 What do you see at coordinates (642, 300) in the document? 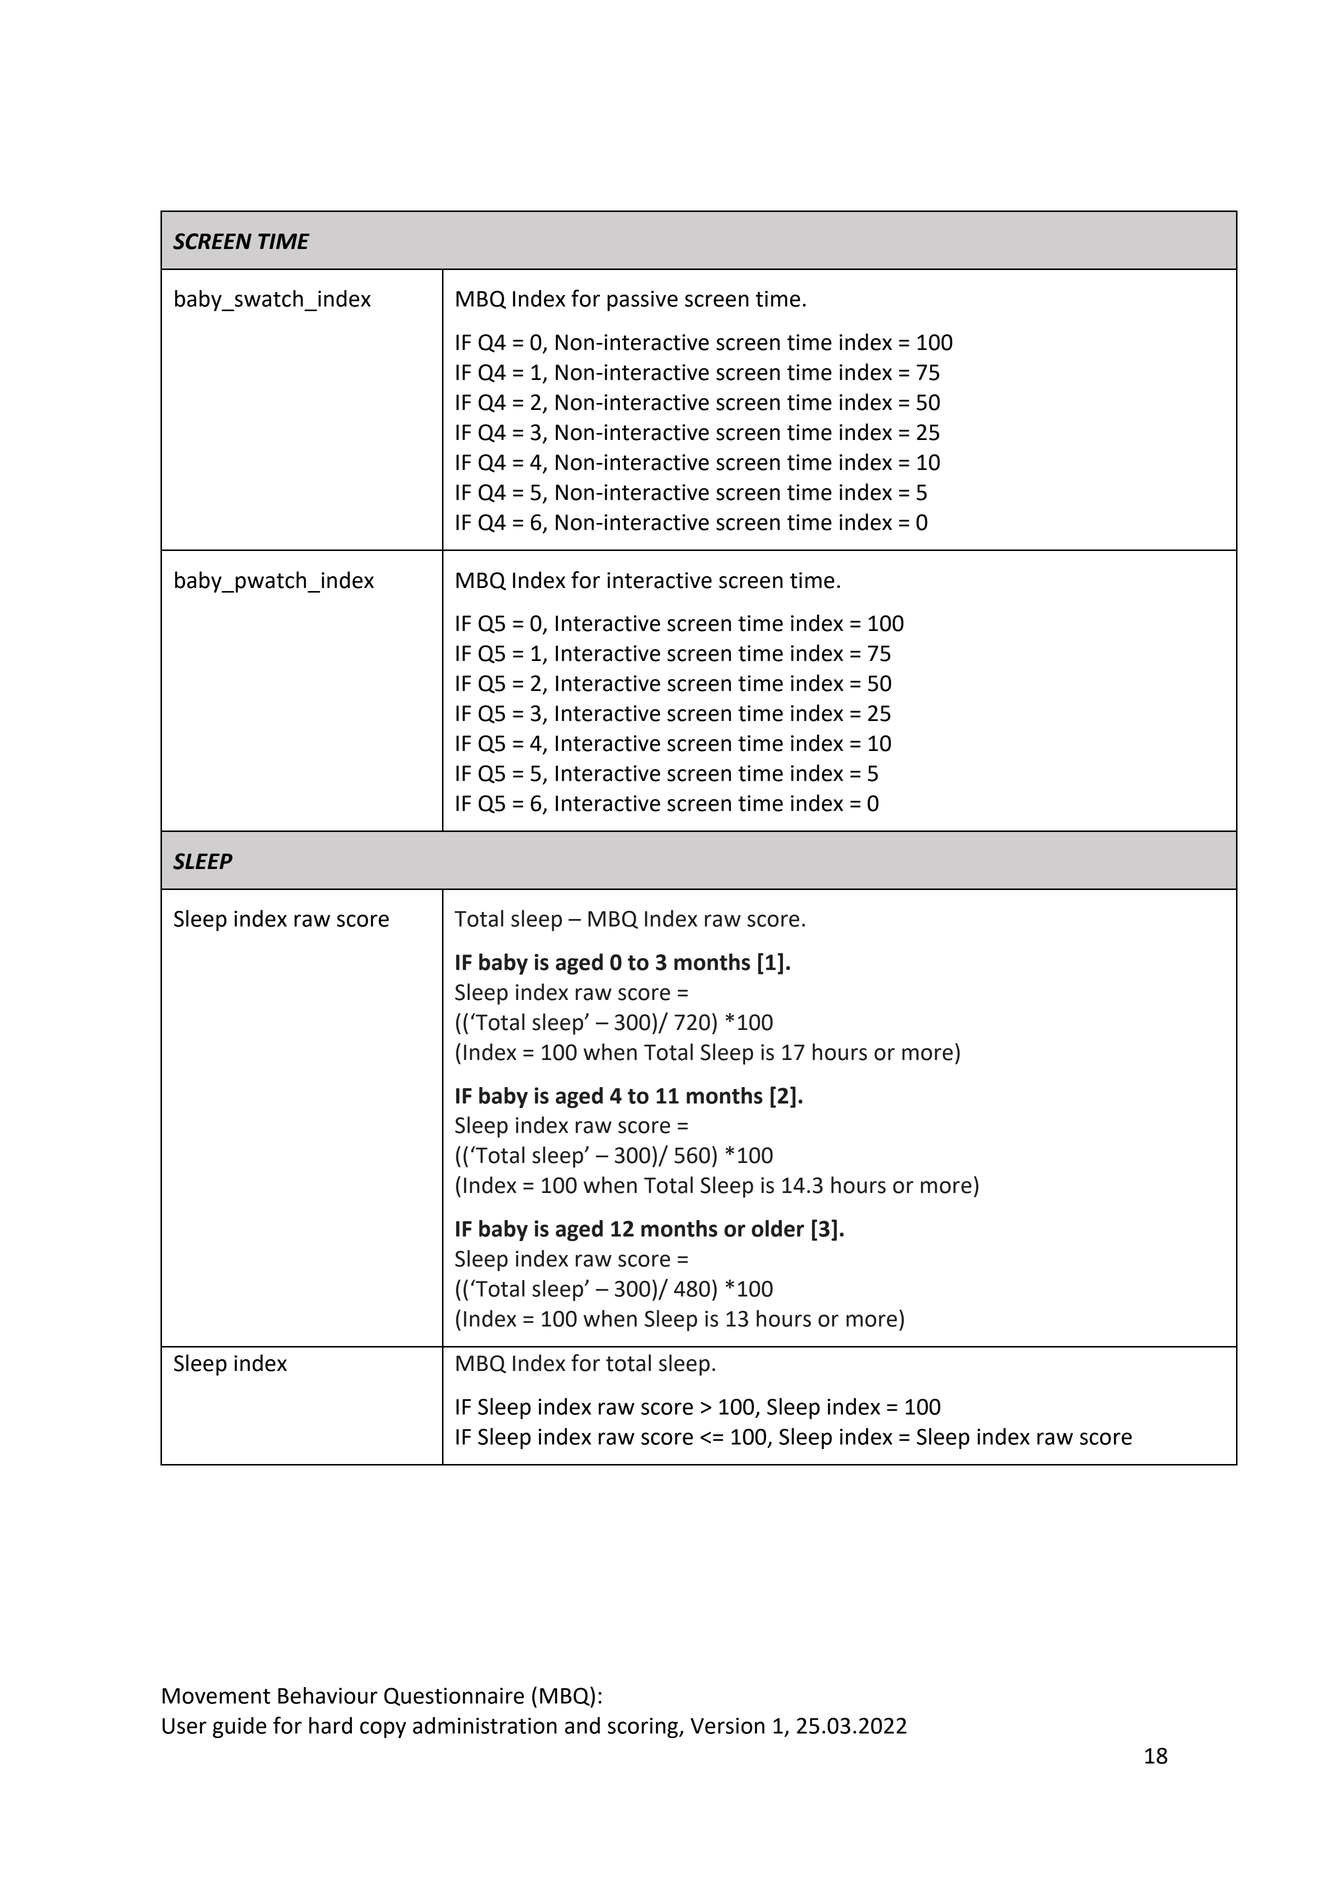
I see `passive` at bounding box center [642, 300].
